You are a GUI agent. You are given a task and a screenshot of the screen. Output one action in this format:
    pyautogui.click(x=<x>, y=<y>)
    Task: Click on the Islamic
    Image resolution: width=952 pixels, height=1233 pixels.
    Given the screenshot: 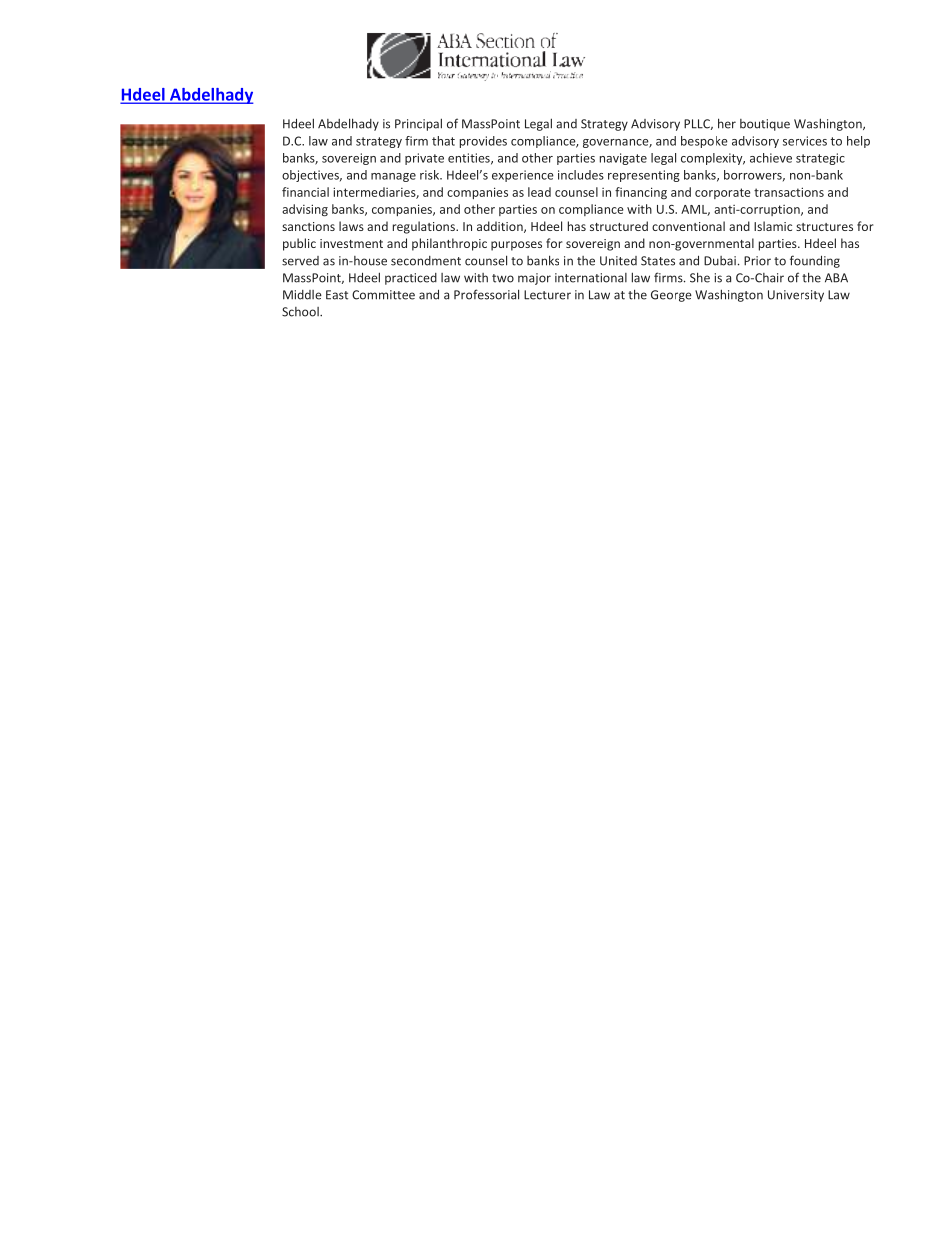 What is the action you would take?
    pyautogui.click(x=773, y=226)
